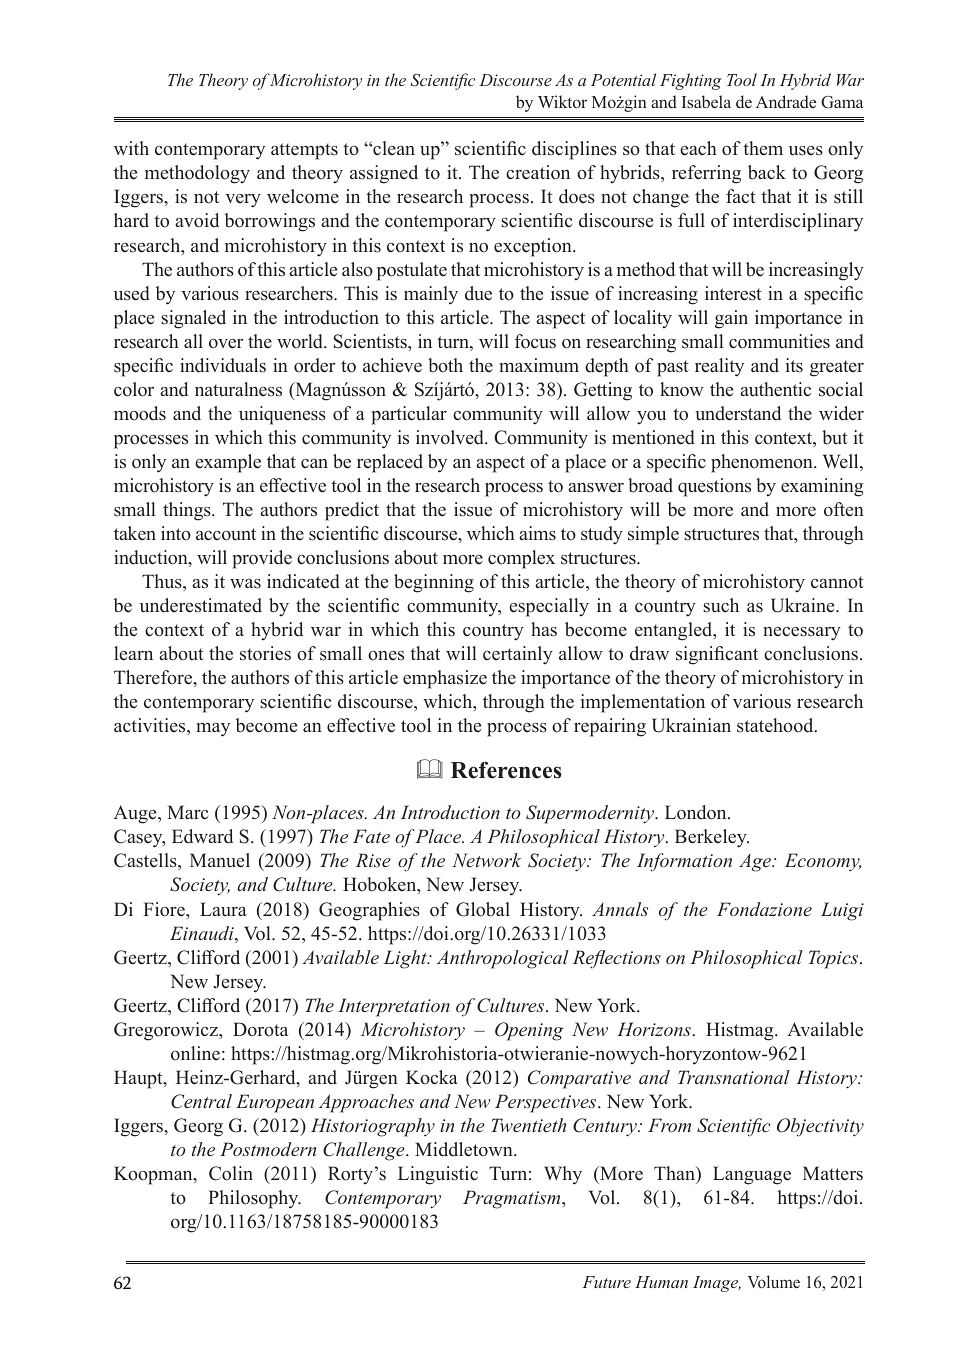 The height and width of the page is (1363, 966). What do you see at coordinates (537, 533) in the page?
I see `aims` at bounding box center [537, 533].
